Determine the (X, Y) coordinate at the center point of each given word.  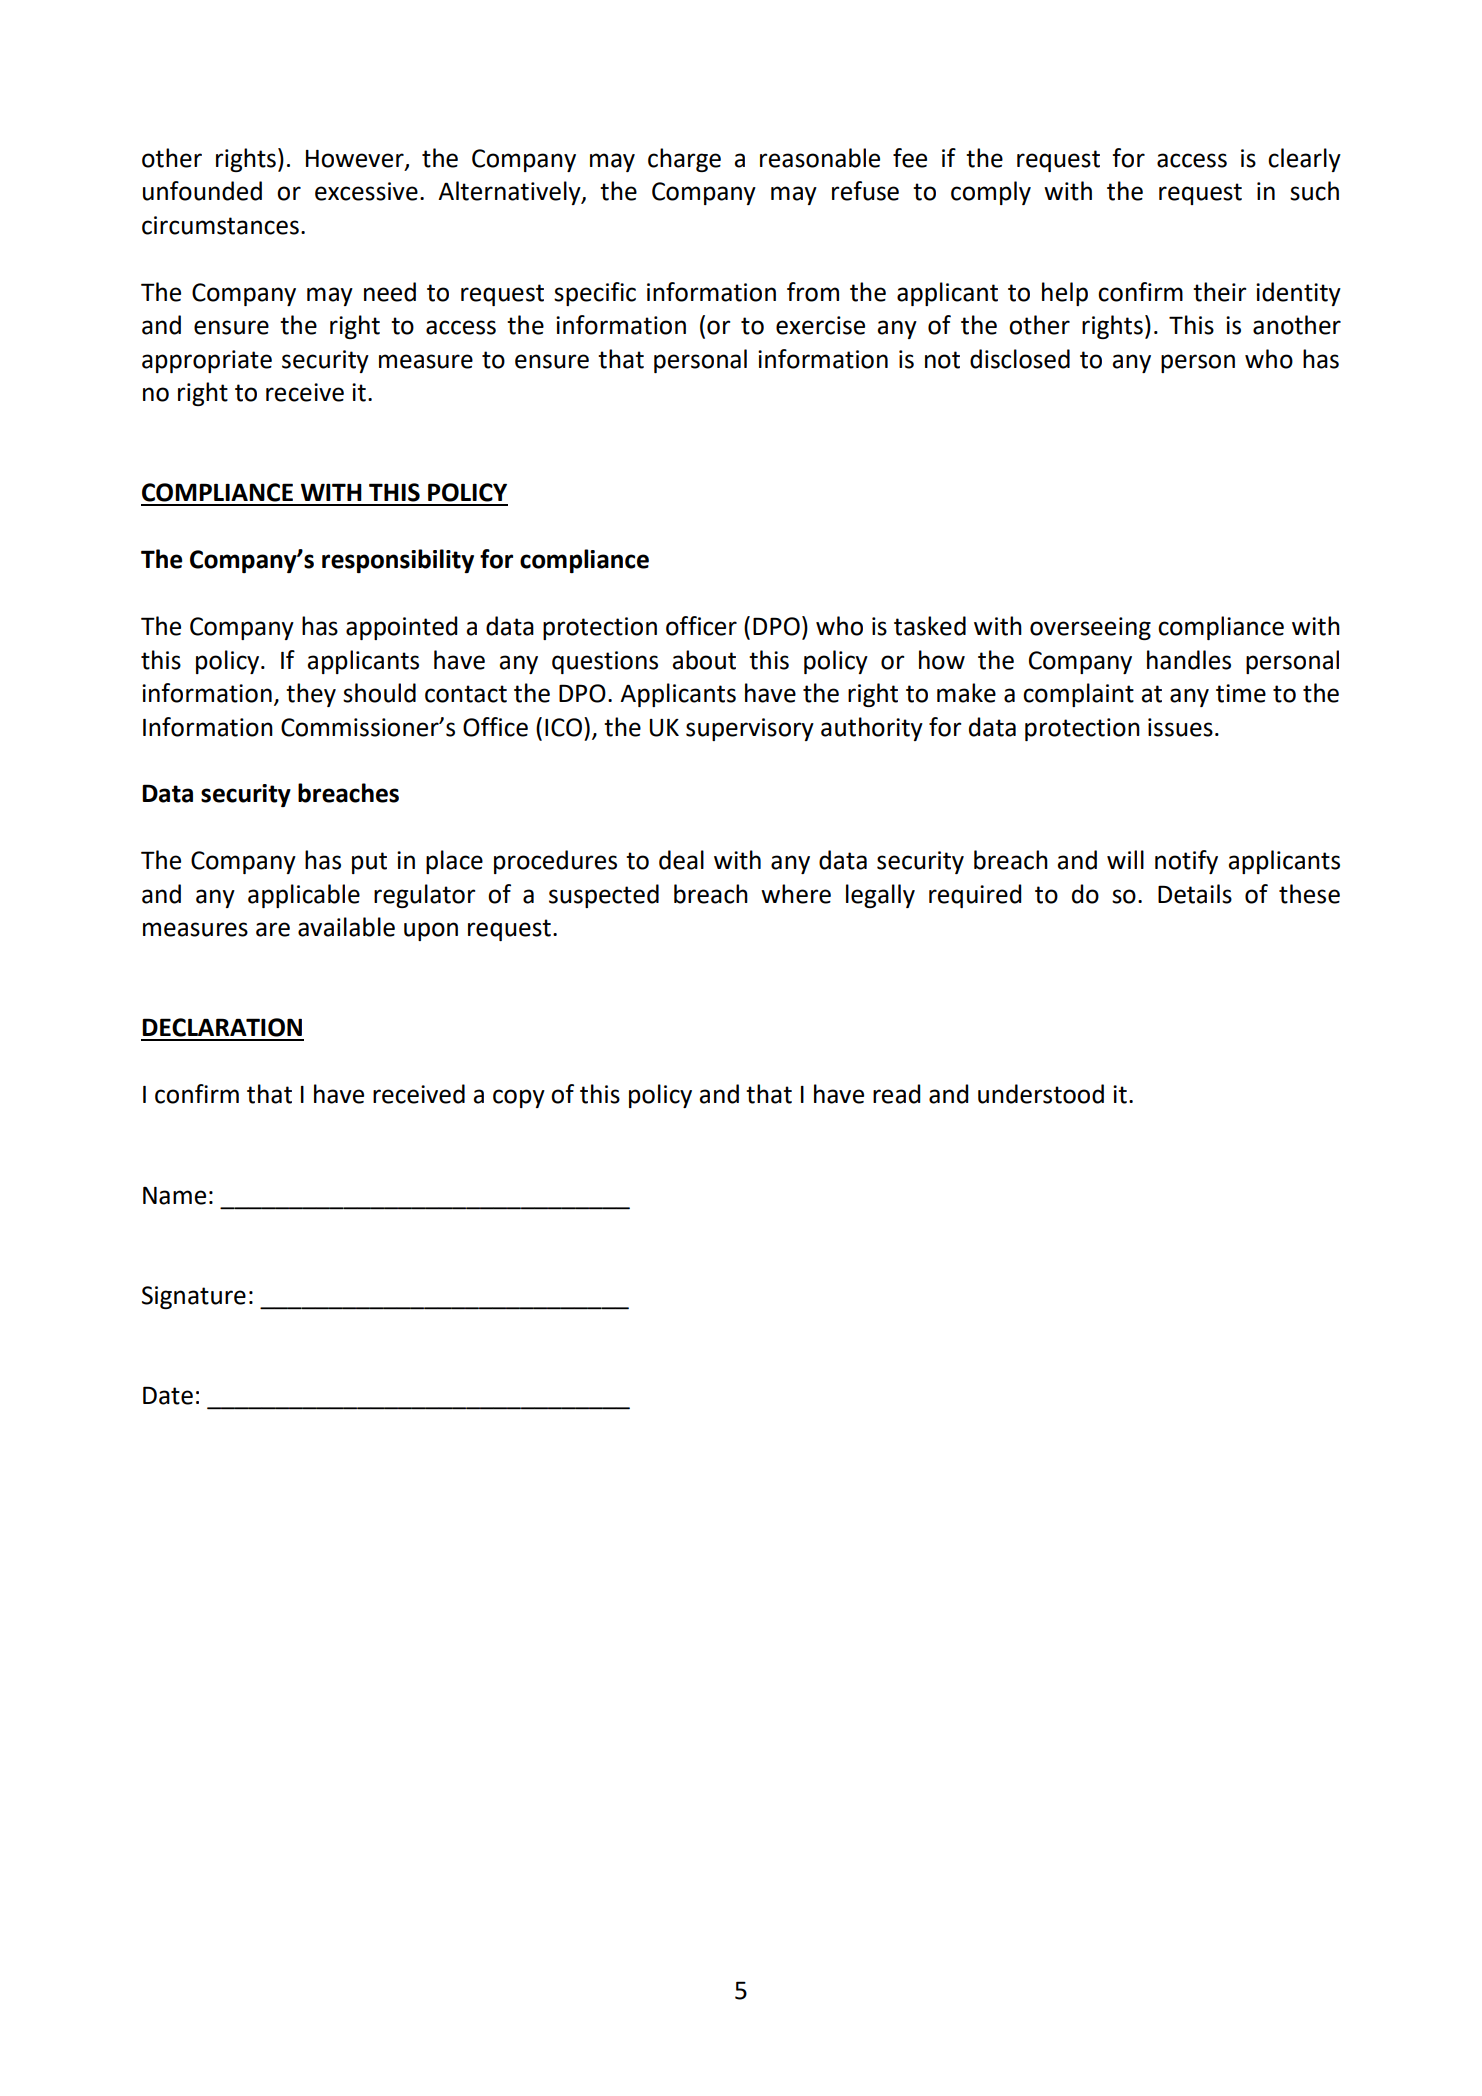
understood (1041, 1094)
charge (684, 160)
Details (1195, 894)
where (796, 894)
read (896, 1094)
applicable (304, 896)
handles (1189, 660)
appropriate (207, 361)
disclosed (1020, 359)
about (704, 660)
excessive (366, 191)
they (311, 695)
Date (168, 1395)
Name (174, 1196)
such (1314, 191)
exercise (820, 325)
